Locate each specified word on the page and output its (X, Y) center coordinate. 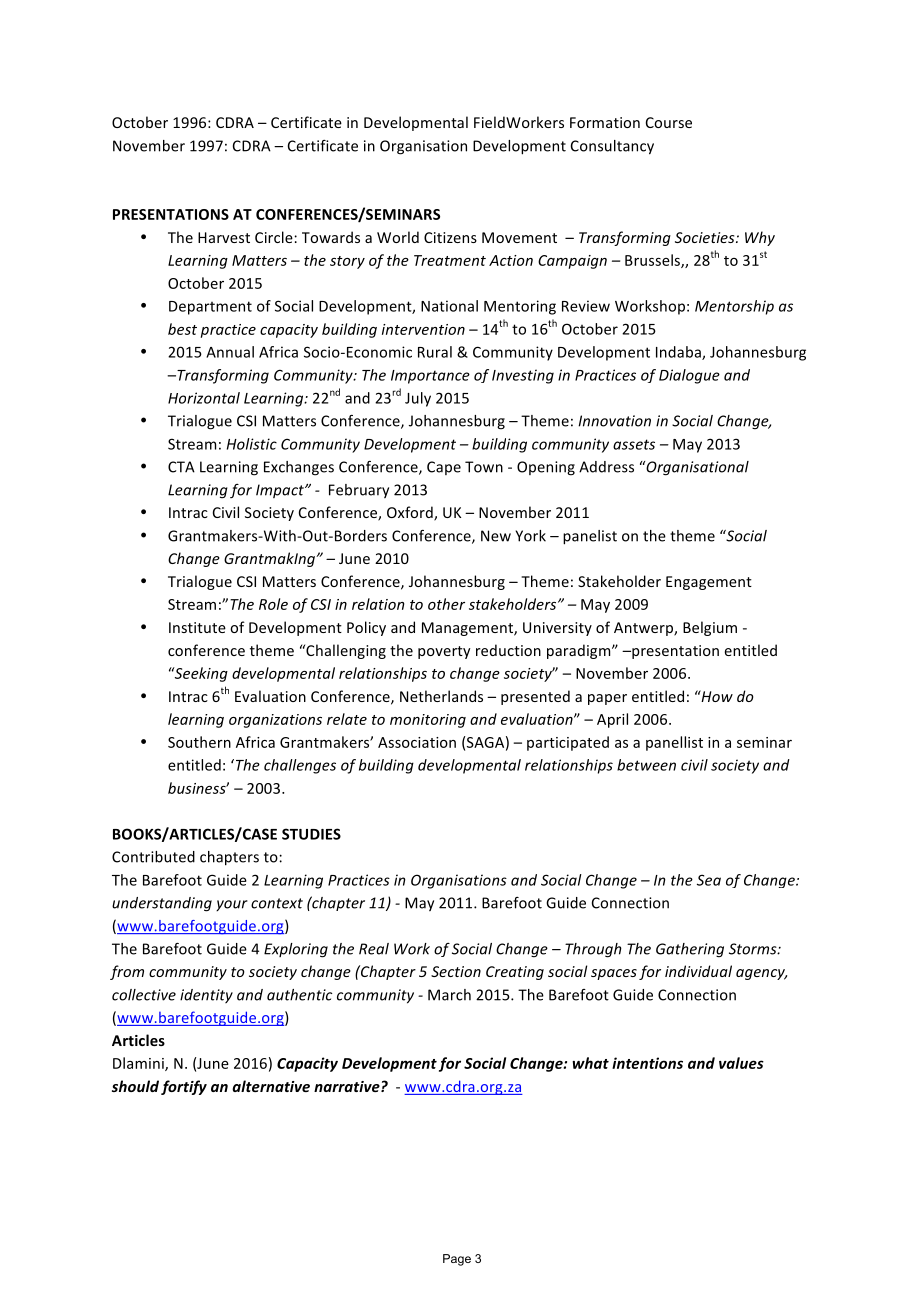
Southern (199, 742)
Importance (430, 377)
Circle (275, 237)
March (449, 995)
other (446, 604)
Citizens (450, 237)
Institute (197, 627)
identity (206, 996)
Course (669, 122)
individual (698, 971)
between (646, 765)
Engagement (709, 583)
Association (417, 742)
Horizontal (204, 398)
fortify (184, 1087)
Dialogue (689, 376)
